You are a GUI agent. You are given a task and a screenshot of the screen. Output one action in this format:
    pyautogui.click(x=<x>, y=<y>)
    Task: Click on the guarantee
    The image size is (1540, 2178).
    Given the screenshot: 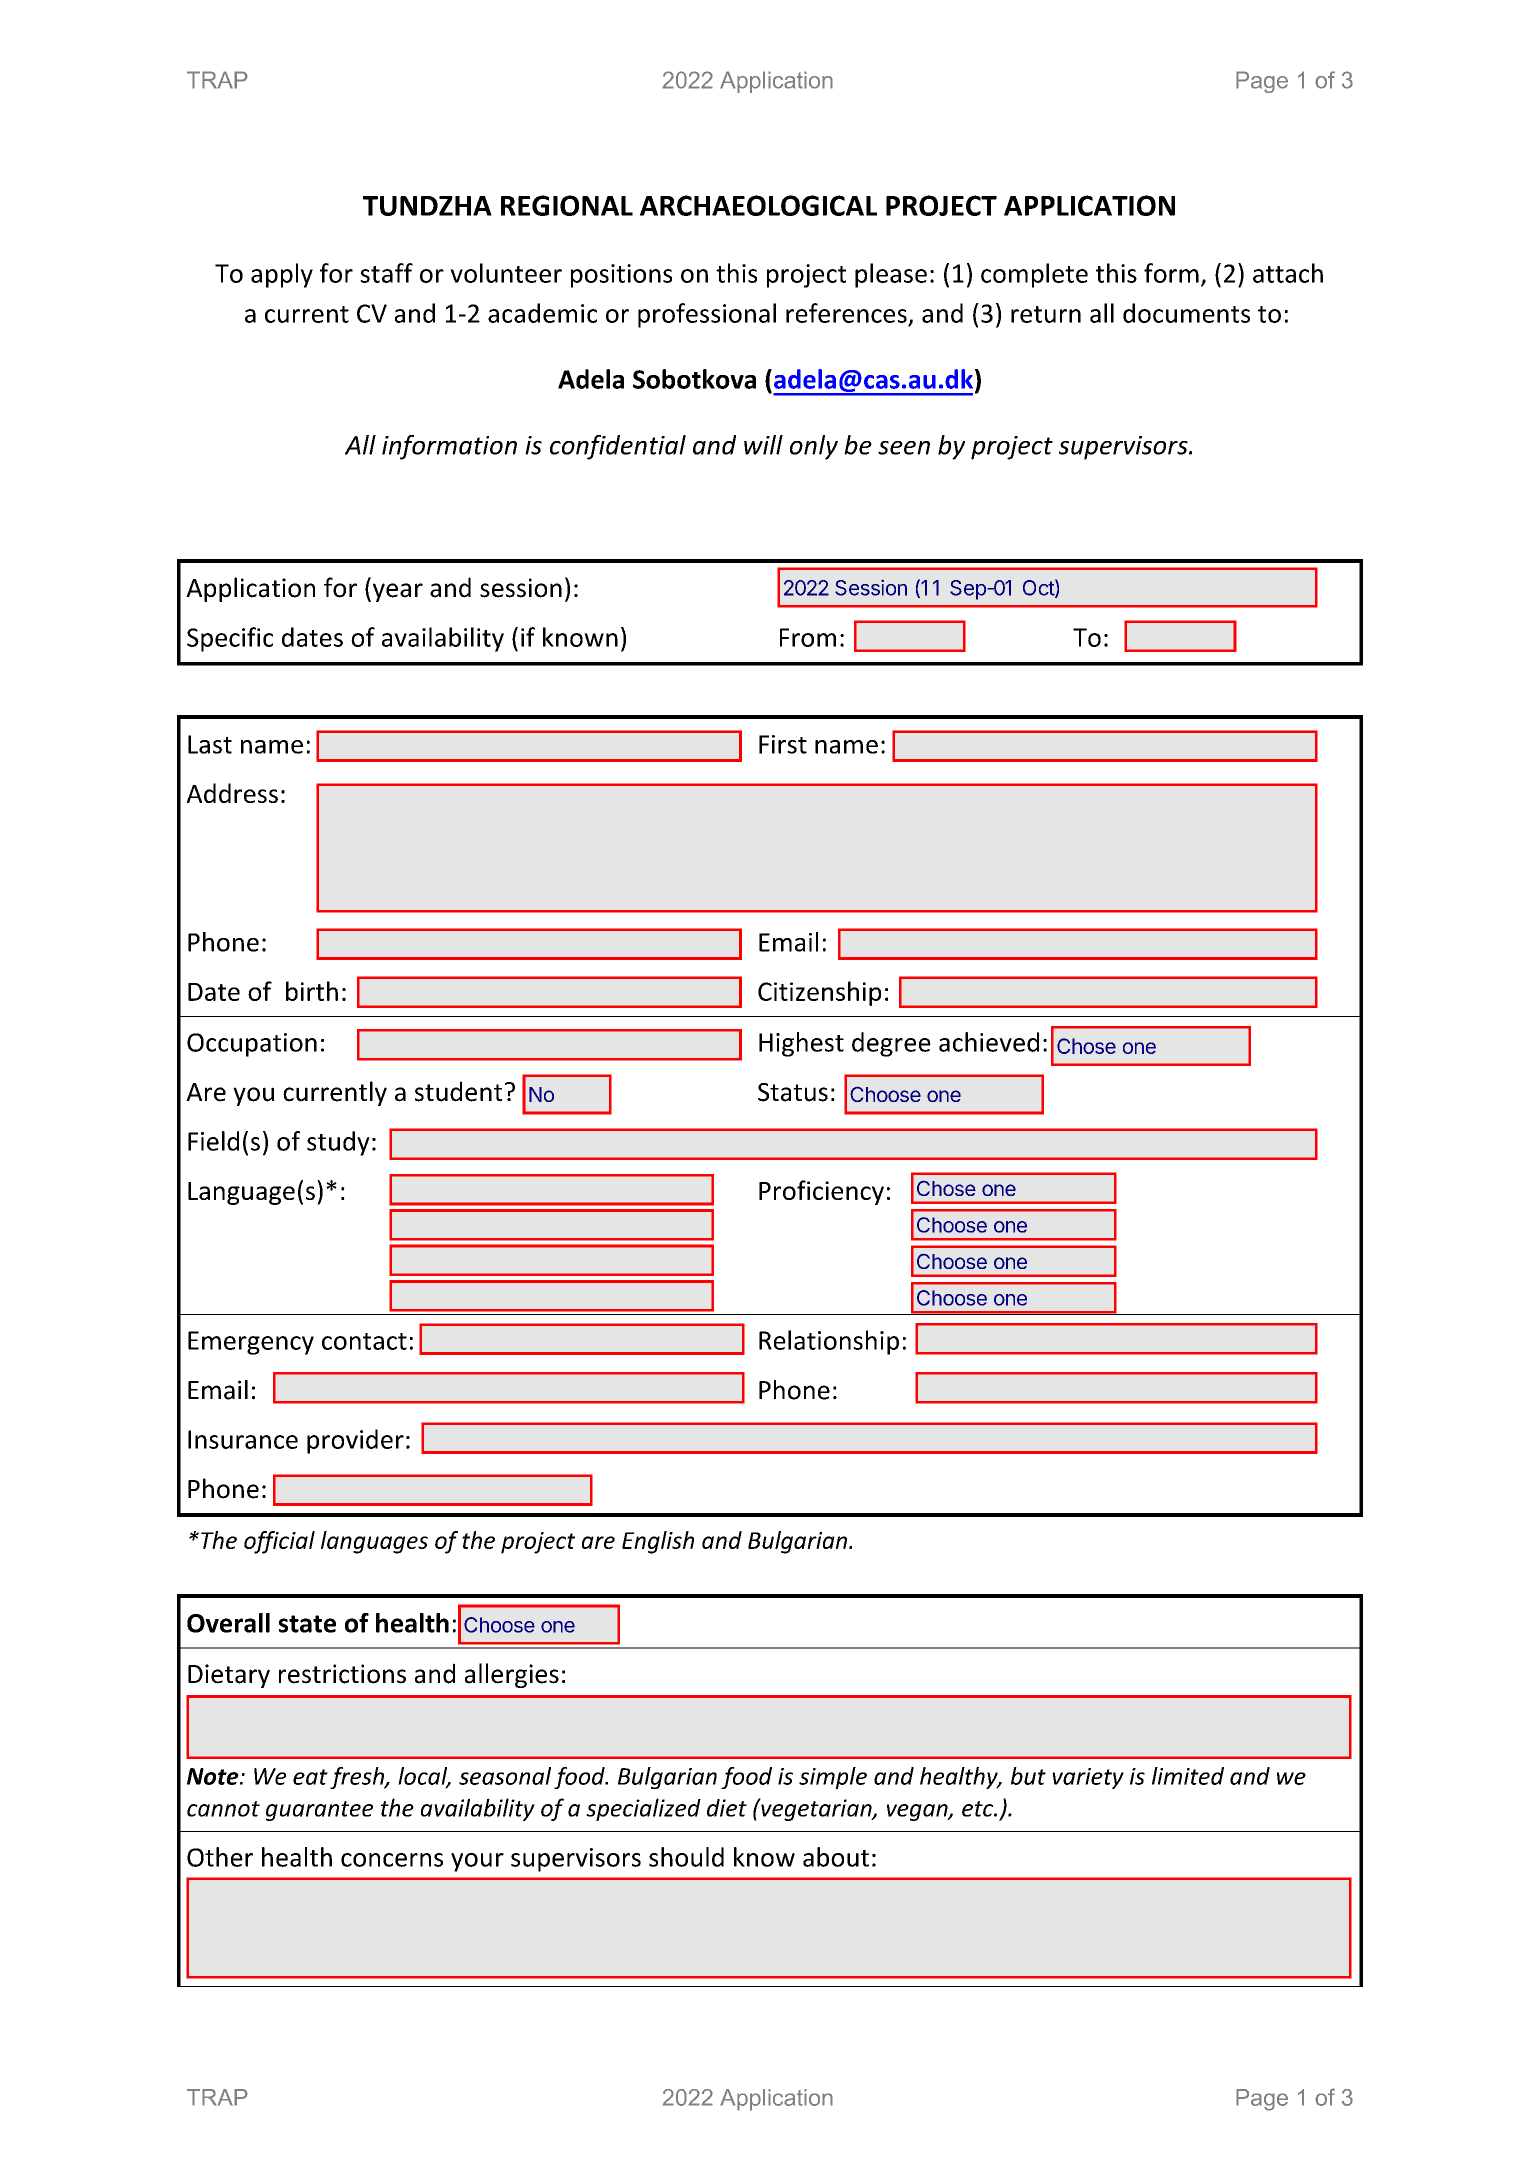 What is the action you would take?
    pyautogui.click(x=319, y=1811)
